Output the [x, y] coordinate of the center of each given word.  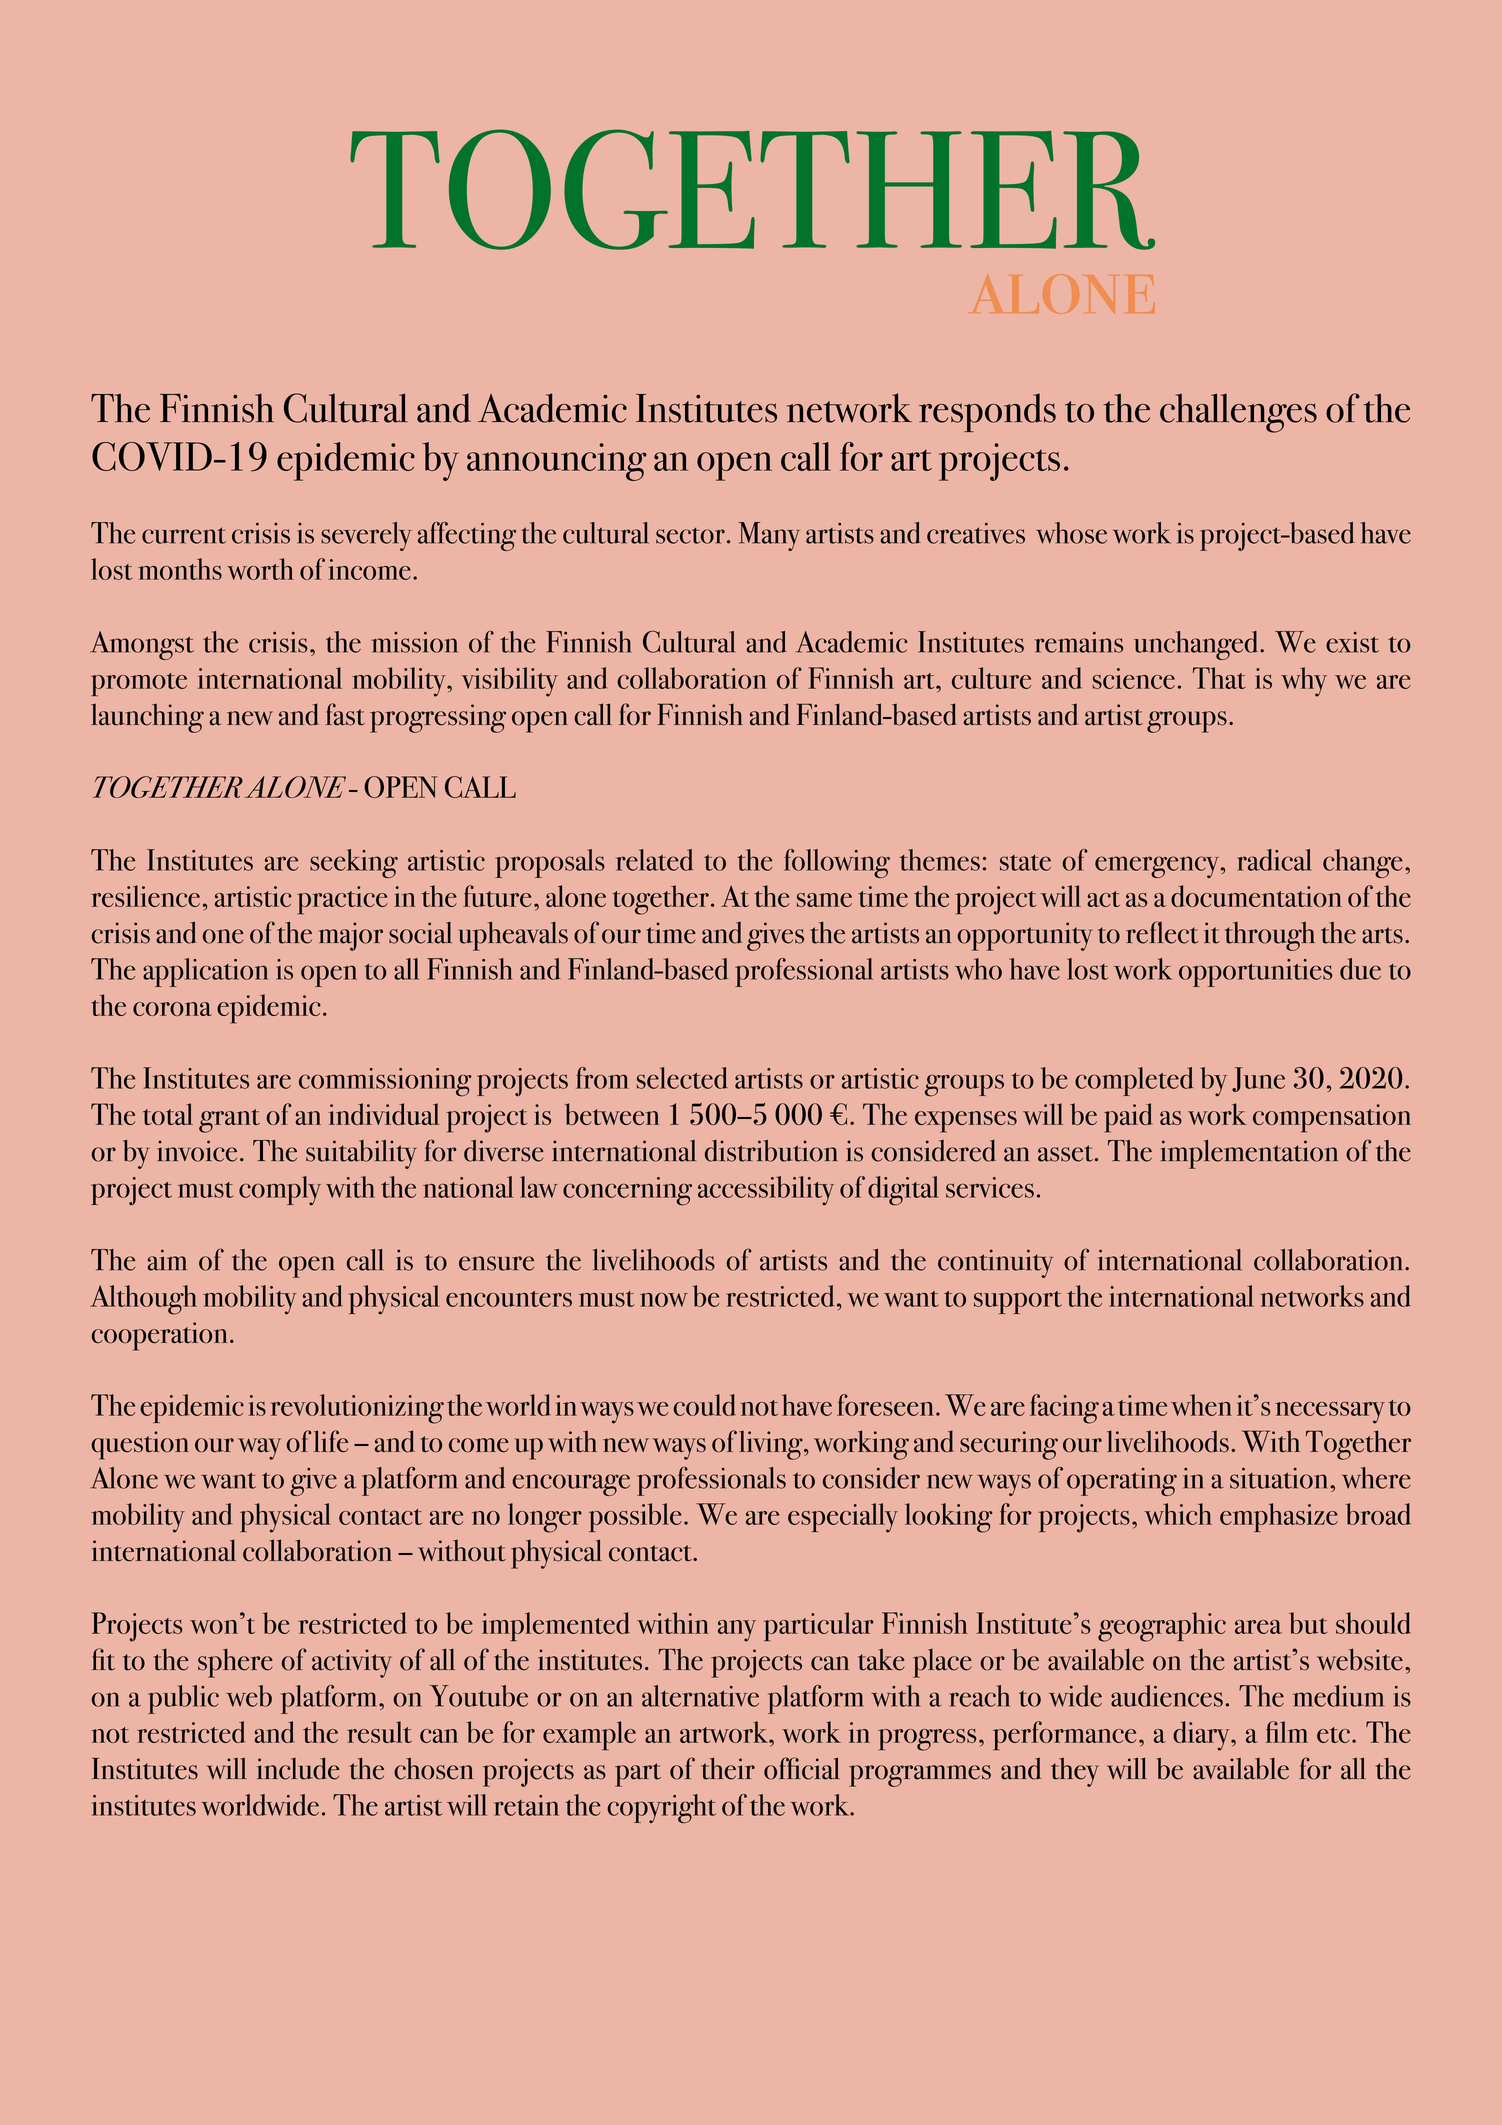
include [298, 1768]
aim [167, 1260]
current [184, 535]
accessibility [766, 1191]
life [331, 1441]
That [1219, 678]
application [205, 972]
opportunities [1255, 973]
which [1178, 1514]
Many [769, 536]
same [824, 900]
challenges [1238, 413]
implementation [1249, 1154]
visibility [509, 682]
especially [843, 1518]
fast [345, 714]
